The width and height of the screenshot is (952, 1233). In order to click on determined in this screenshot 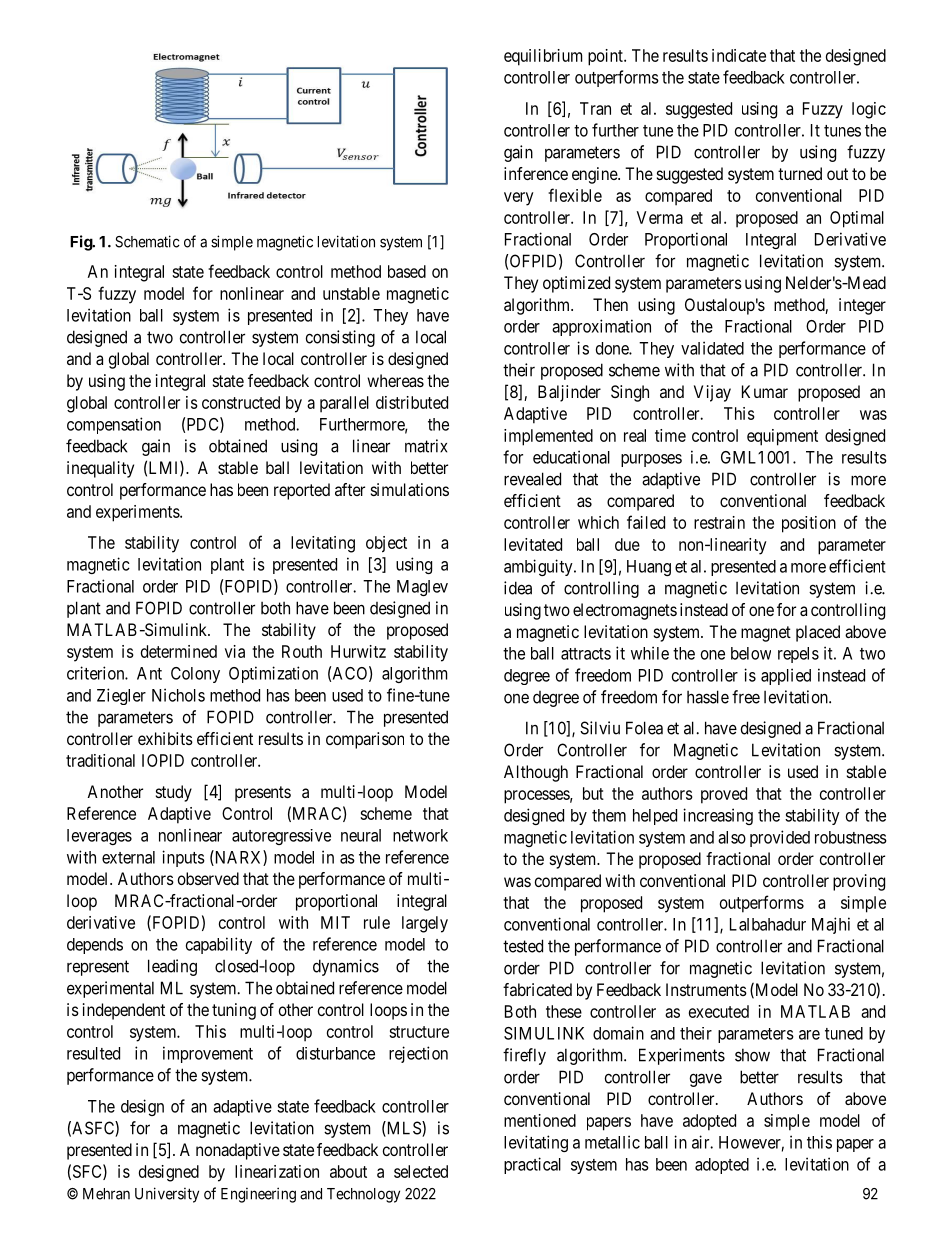, I will do `click(179, 651)`.
